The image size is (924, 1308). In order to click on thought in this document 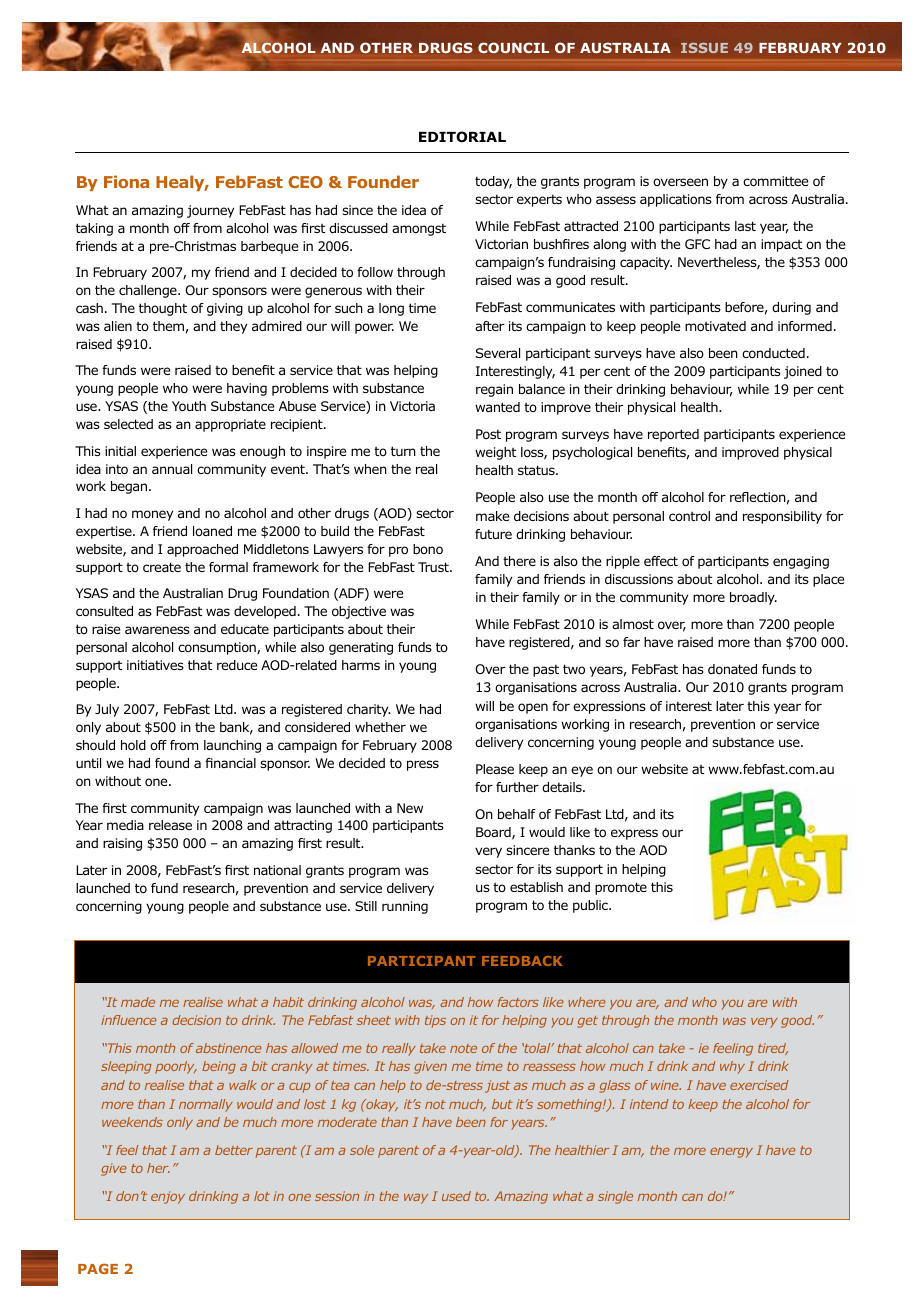, I will do `click(163, 309)`.
